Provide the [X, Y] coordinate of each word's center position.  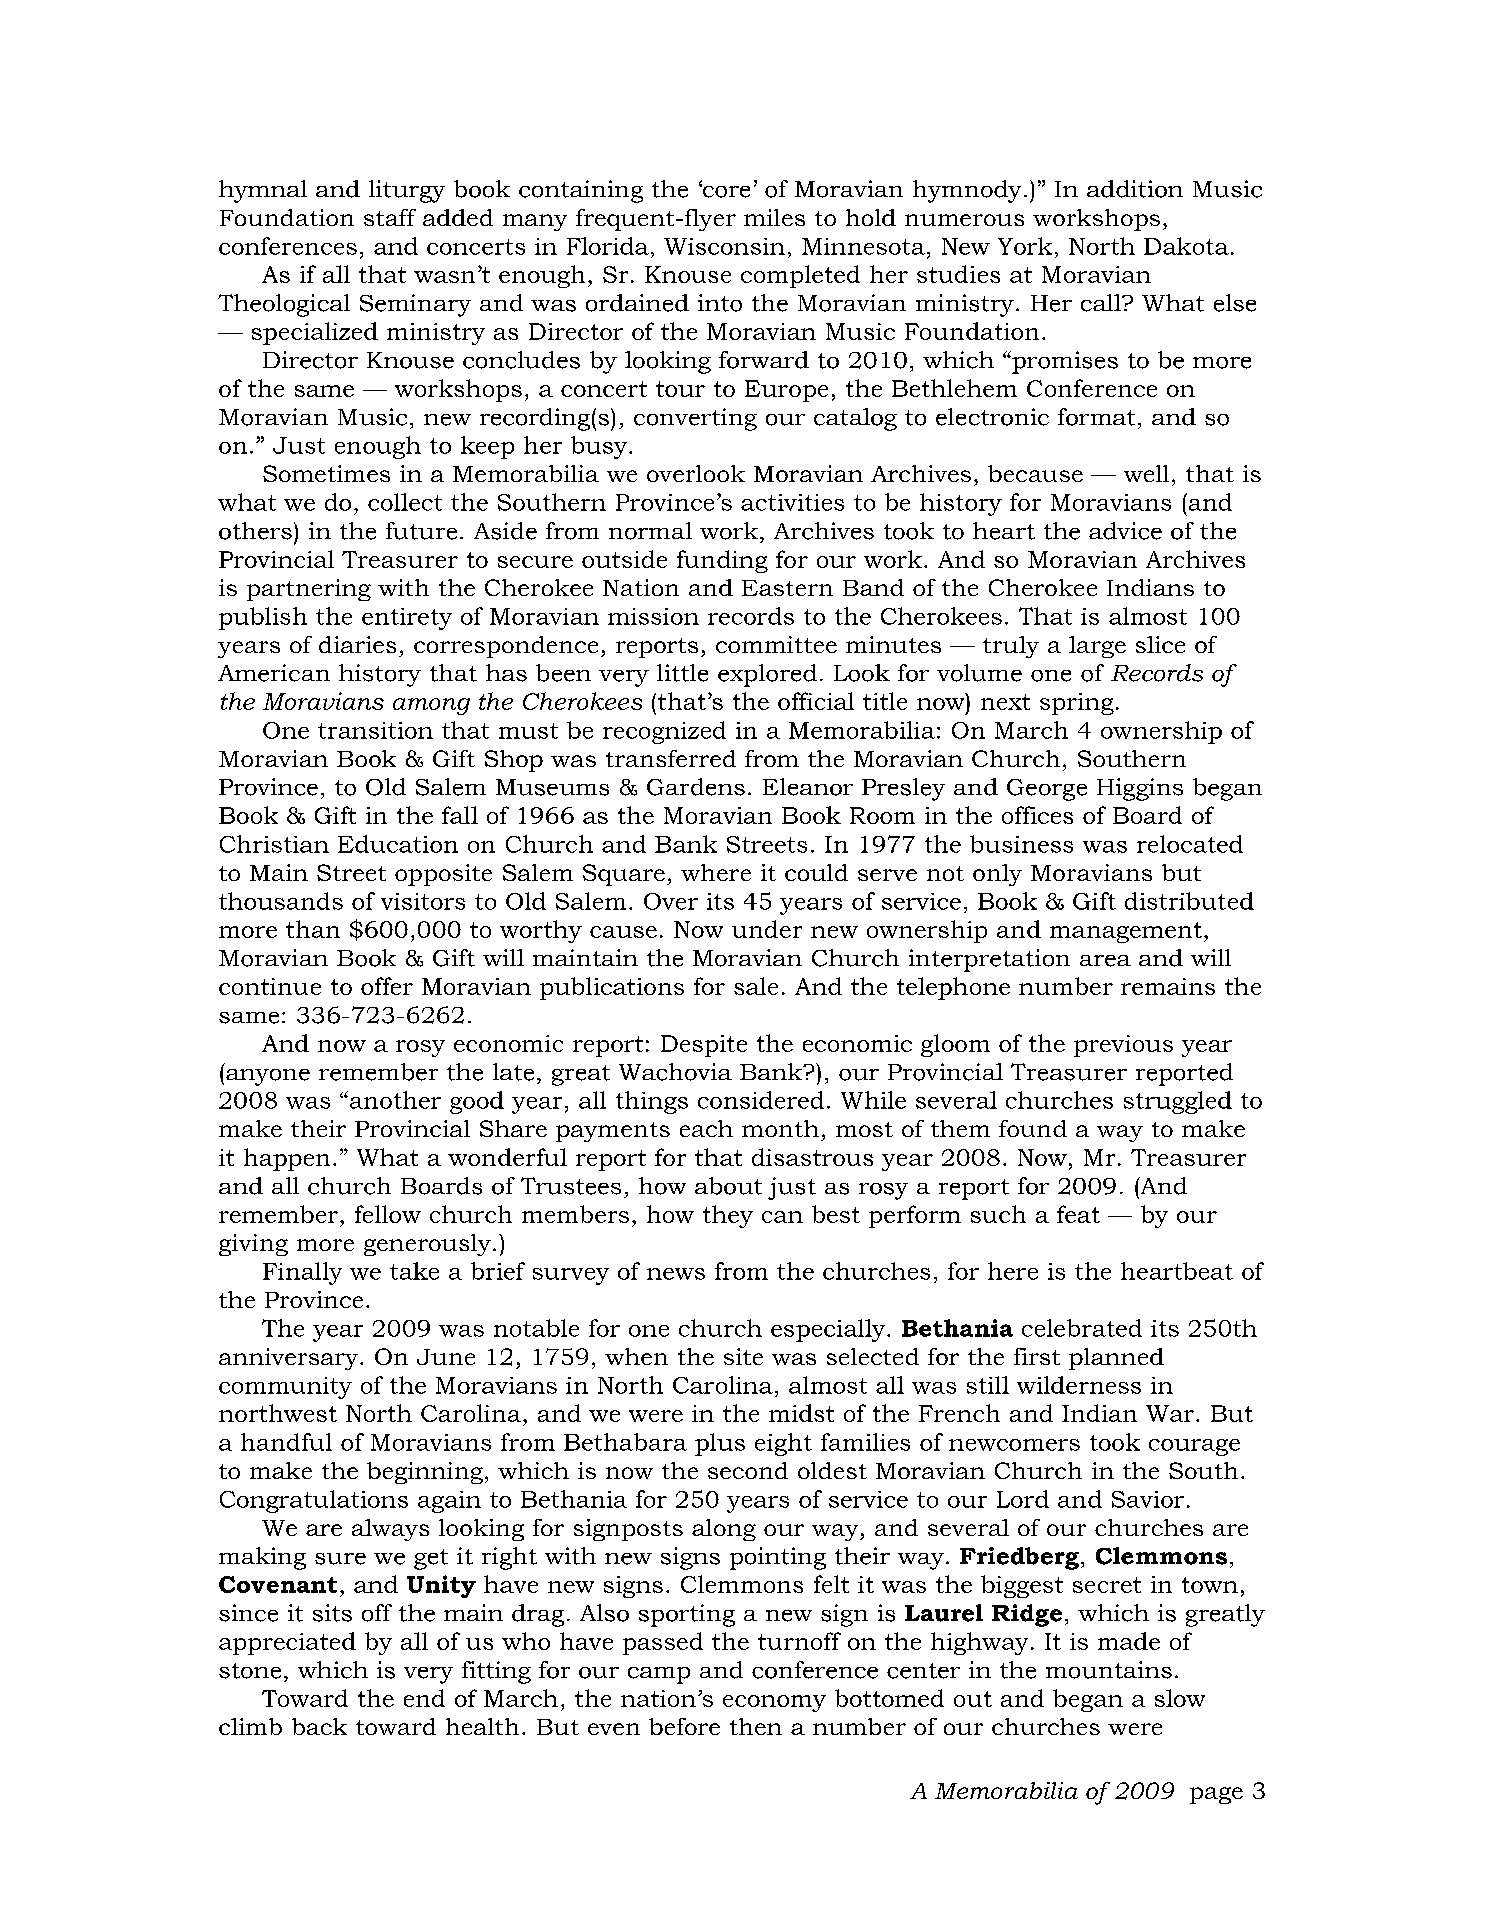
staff [390, 217]
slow [1180, 1698]
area [1105, 961]
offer [387, 986]
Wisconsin [724, 246]
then [756, 1726]
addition [1135, 189]
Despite [704, 1046]
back [319, 1726]
